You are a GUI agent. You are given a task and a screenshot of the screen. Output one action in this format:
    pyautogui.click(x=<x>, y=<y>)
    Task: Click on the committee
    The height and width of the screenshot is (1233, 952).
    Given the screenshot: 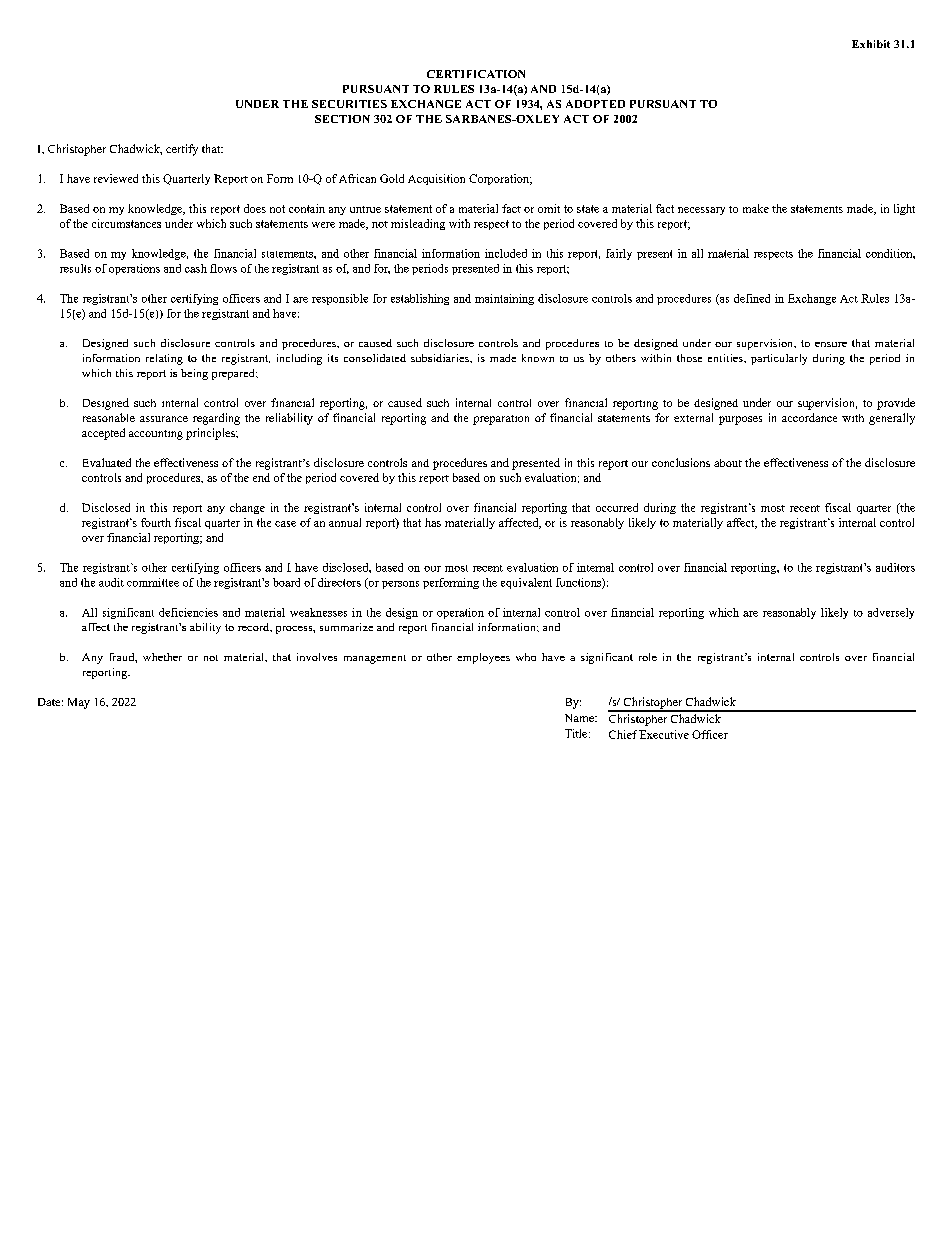 What is the action you would take?
    pyautogui.click(x=153, y=582)
